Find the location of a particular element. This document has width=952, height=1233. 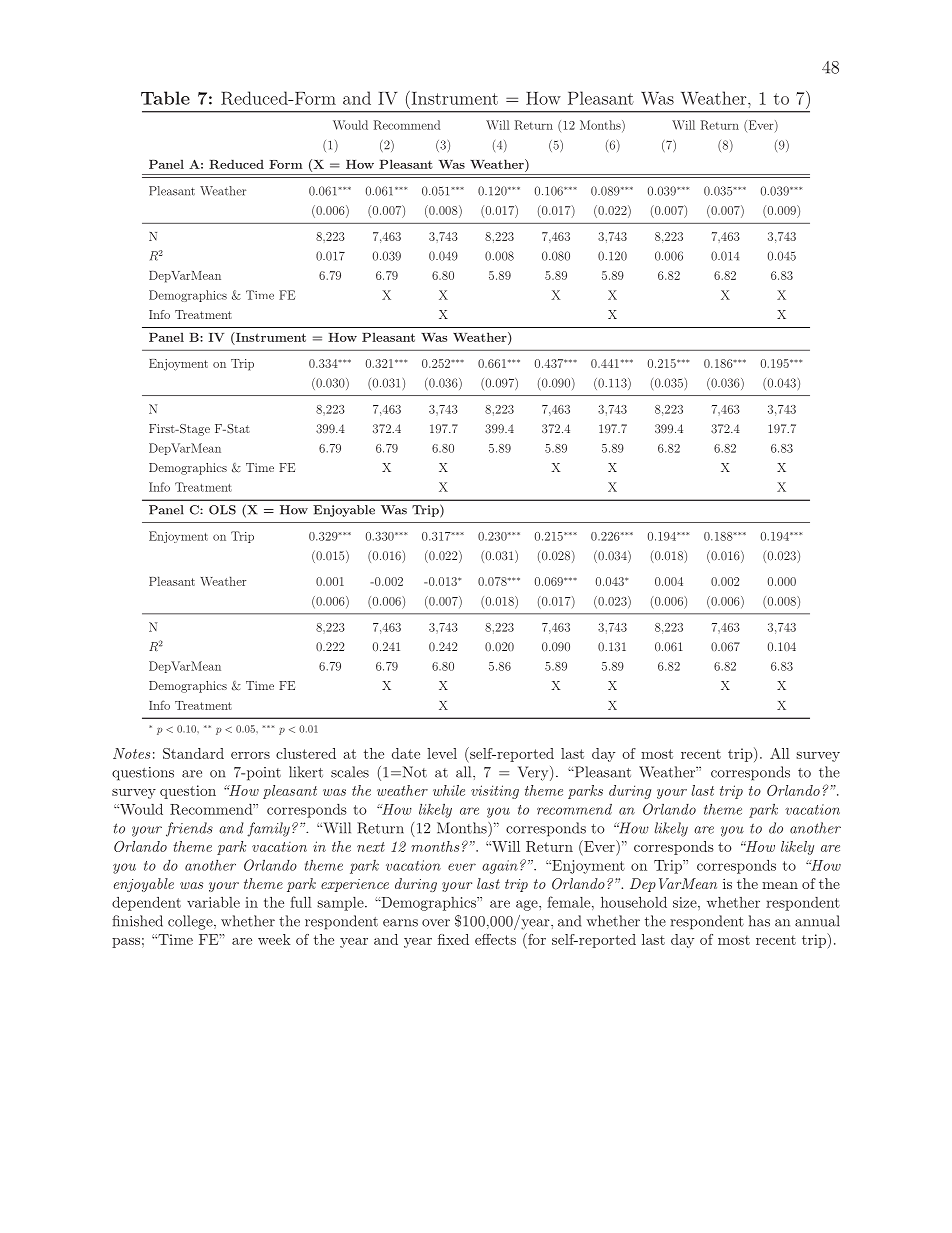

level is located at coordinates (442, 753).
